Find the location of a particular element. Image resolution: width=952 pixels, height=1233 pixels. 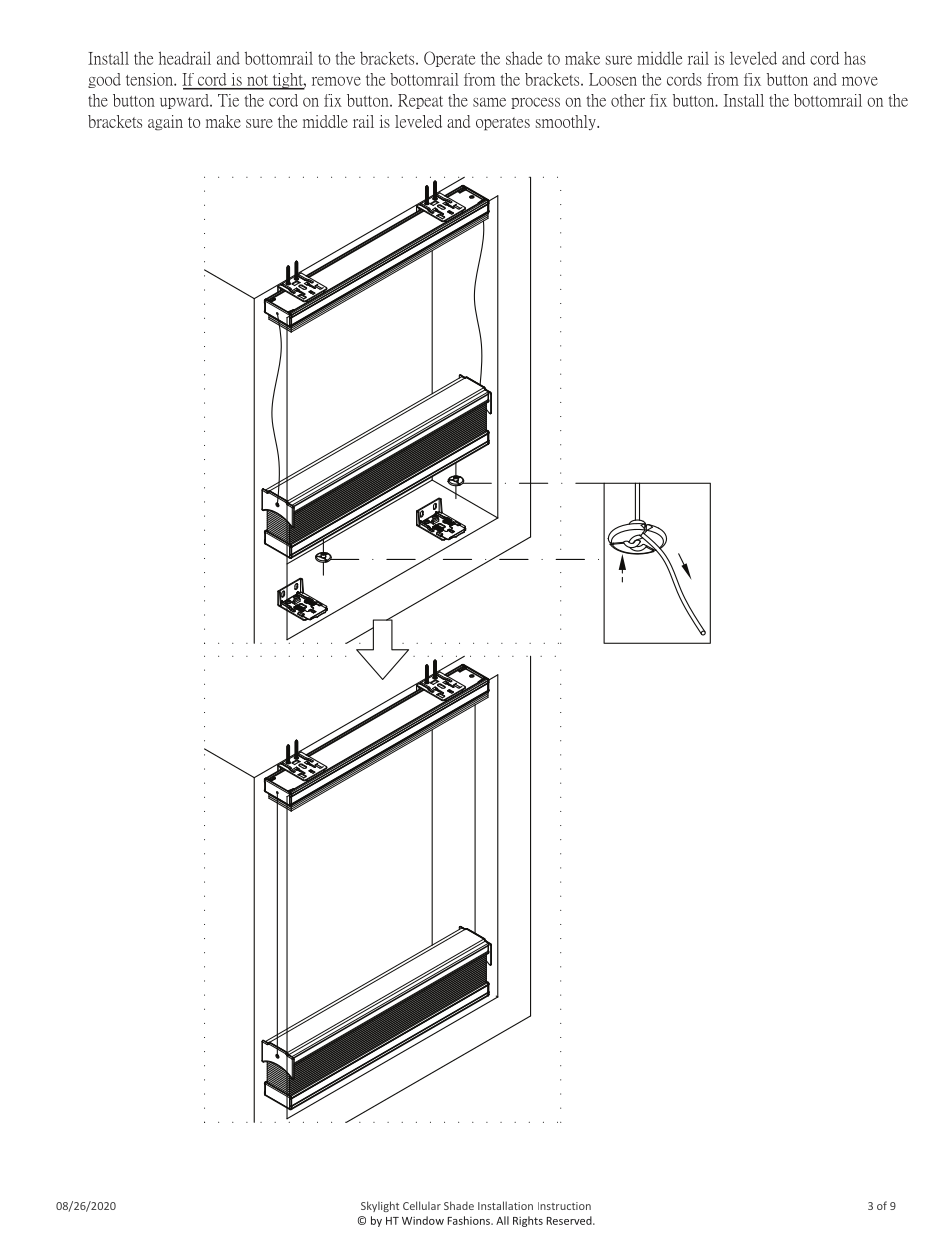

Rights is located at coordinates (528, 1221).
